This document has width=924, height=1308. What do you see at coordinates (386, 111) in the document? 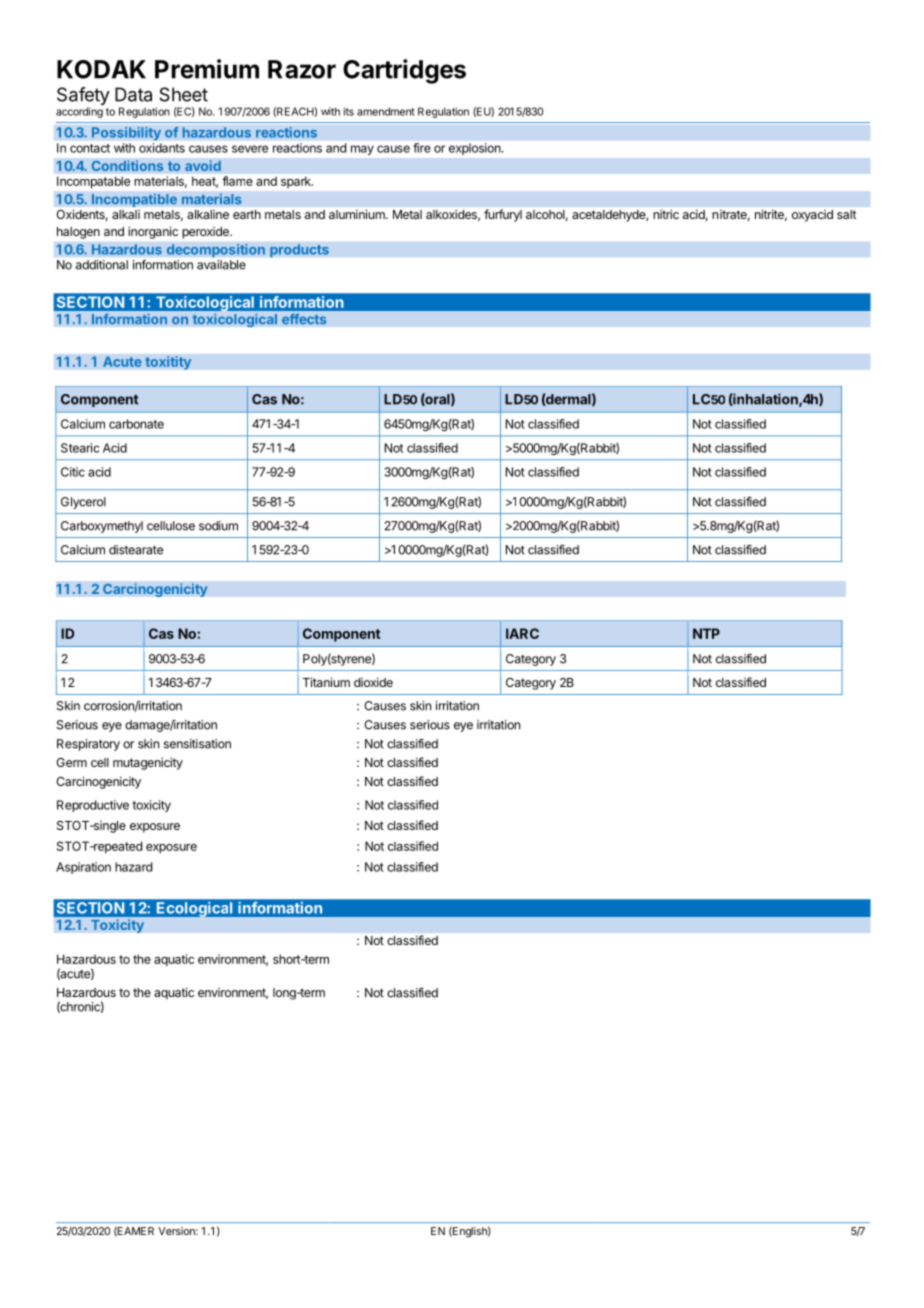
I see `amendment` at bounding box center [386, 111].
